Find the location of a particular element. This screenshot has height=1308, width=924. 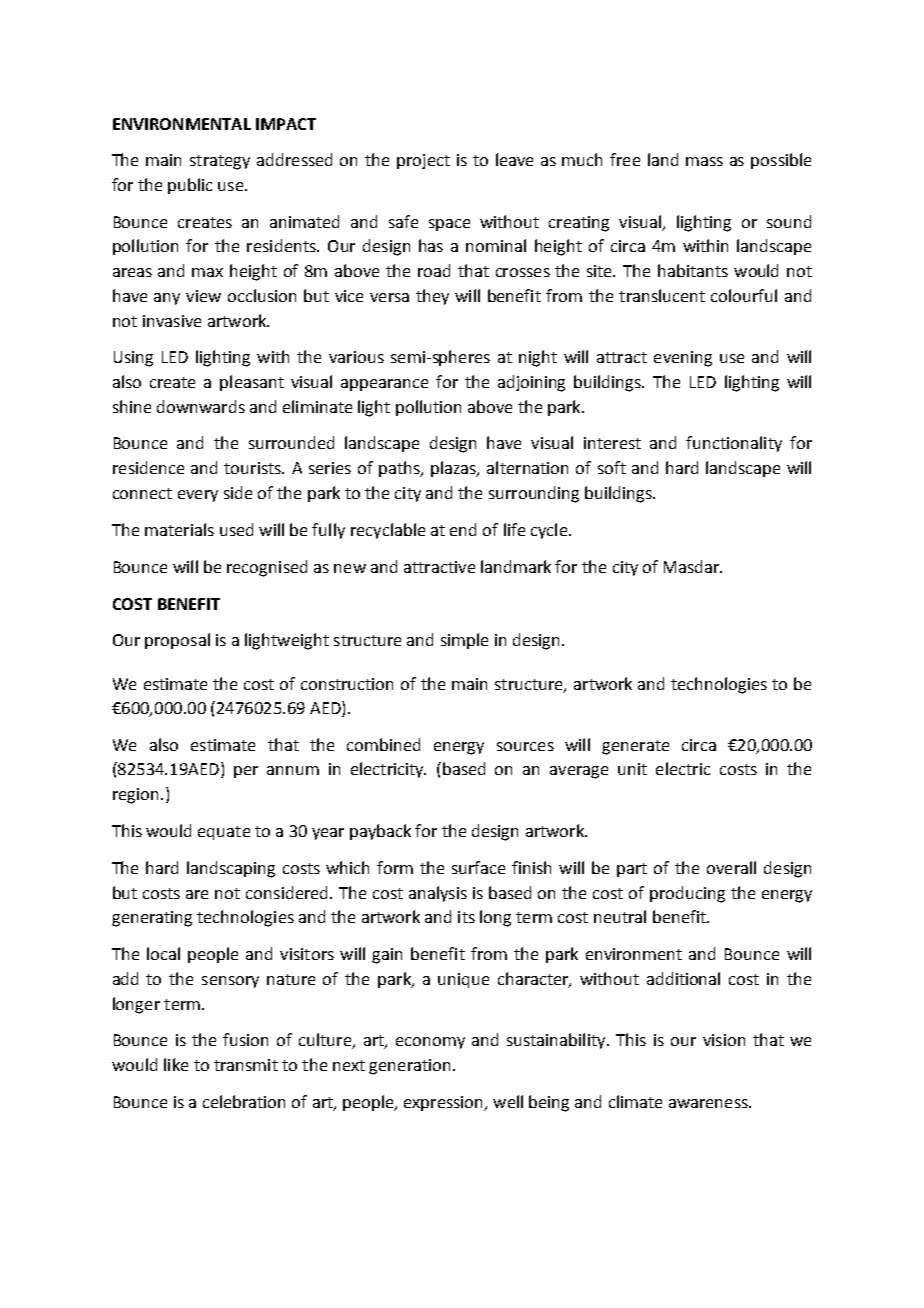

end is located at coordinates (463, 529).
